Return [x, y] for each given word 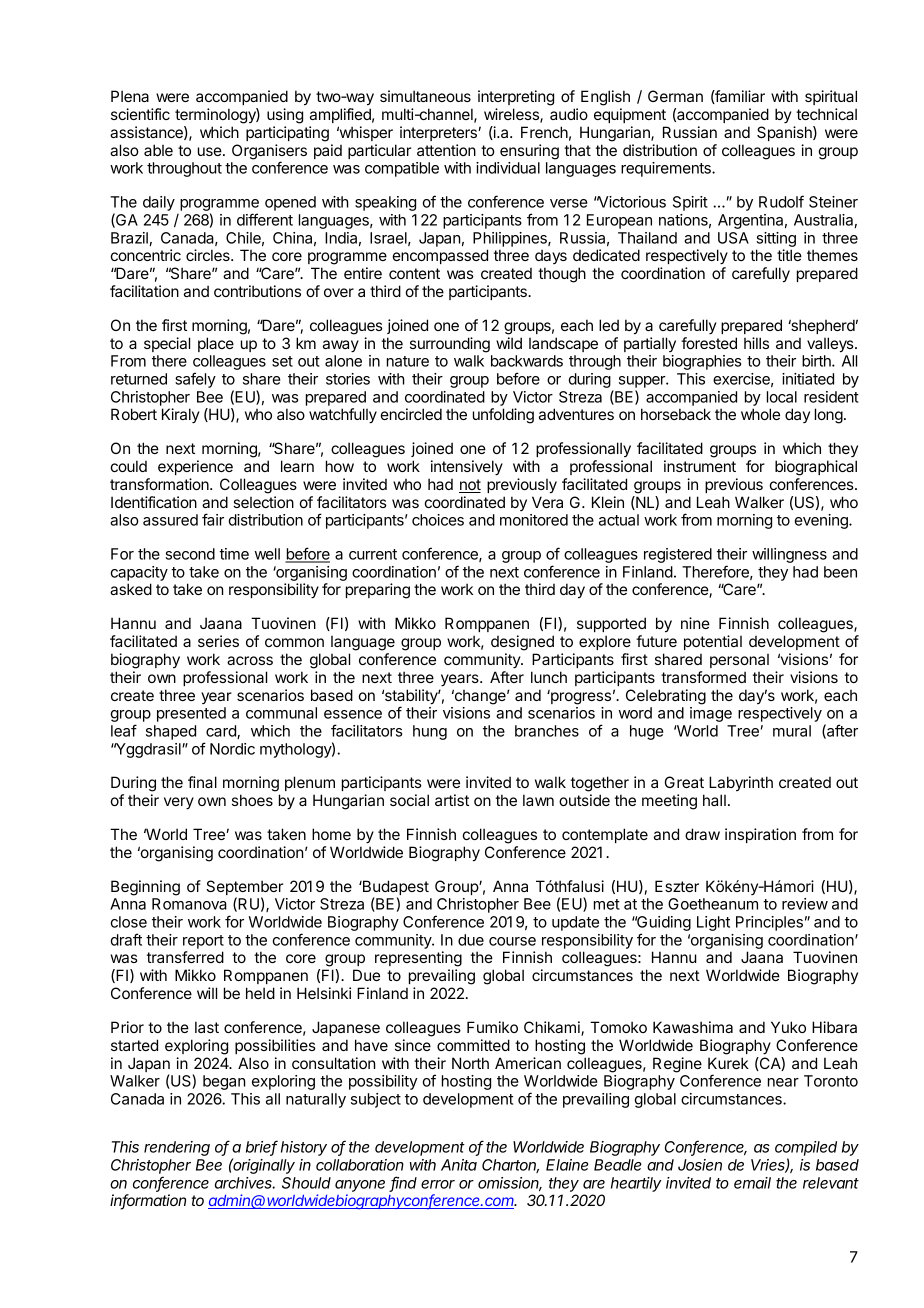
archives [245, 1183]
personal [739, 661]
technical [826, 114]
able [158, 150]
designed [522, 643]
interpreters [439, 133]
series [218, 641]
